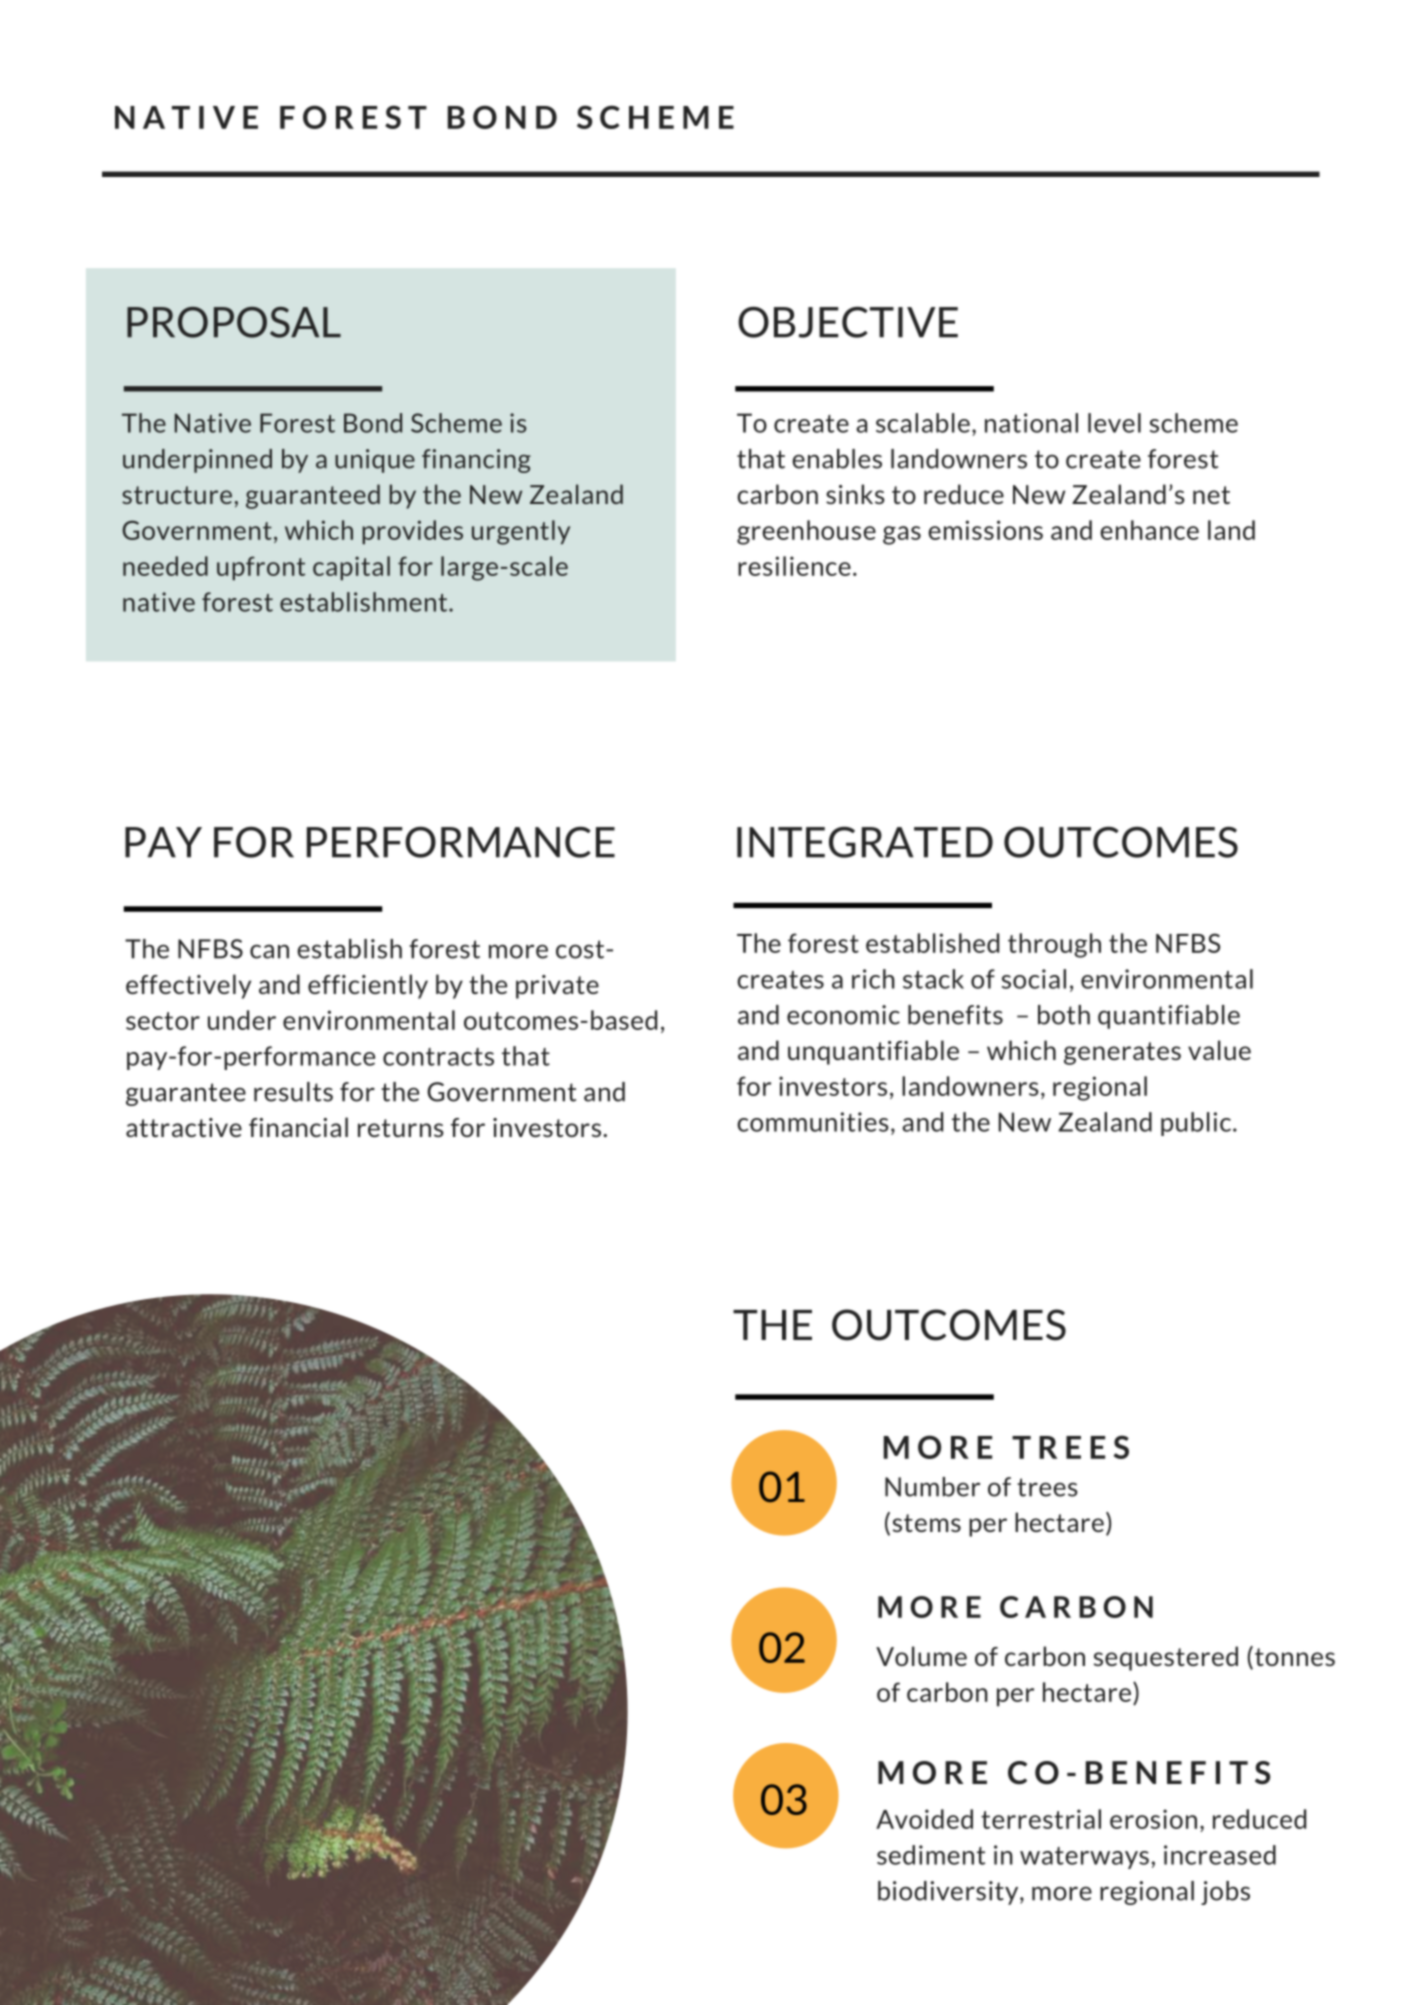  Describe the element at coordinates (932, 1487) in the screenshot. I see `Number` at that location.
